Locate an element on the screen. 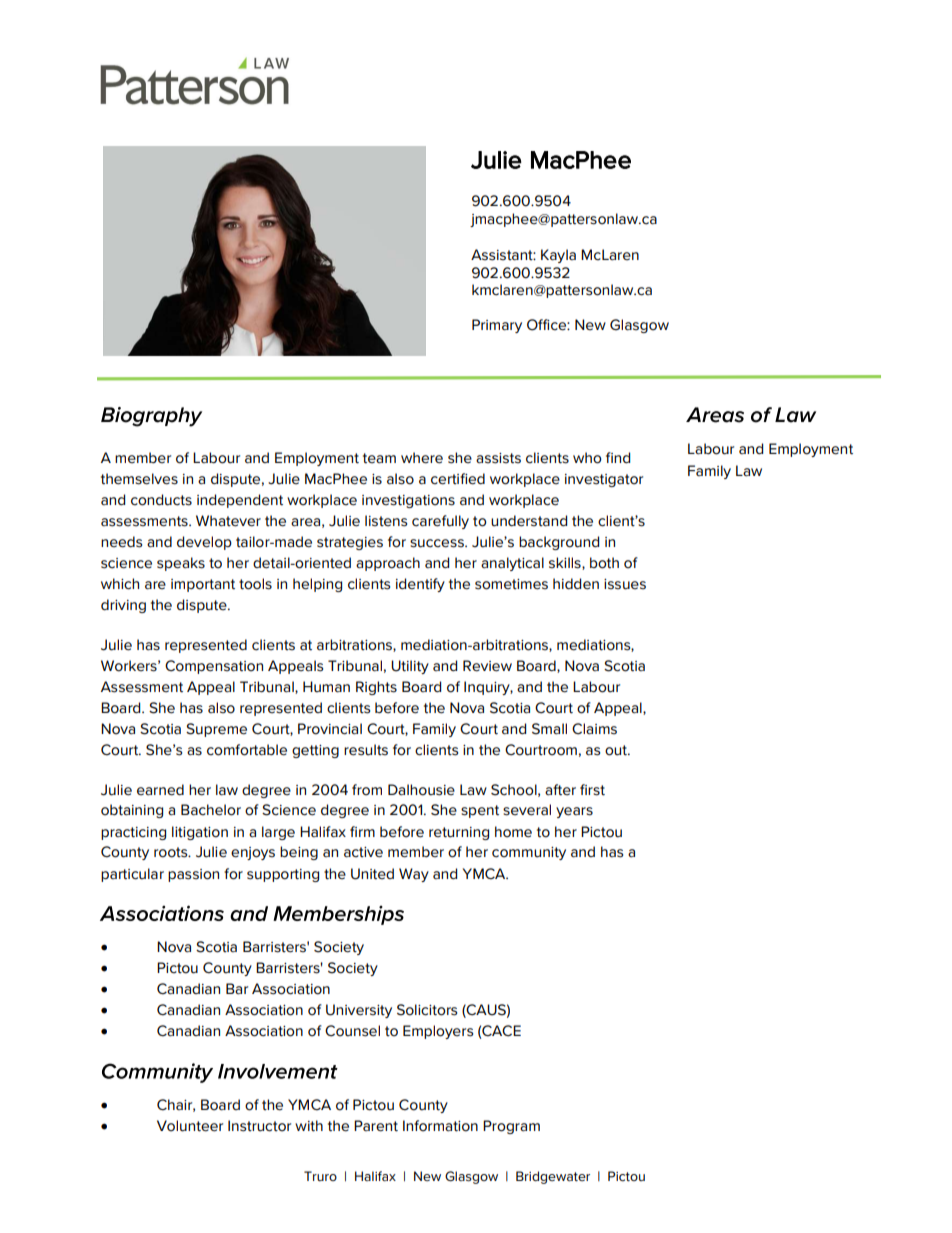 The height and width of the screenshot is (1233, 952). Volunteer is located at coordinates (190, 1126).
